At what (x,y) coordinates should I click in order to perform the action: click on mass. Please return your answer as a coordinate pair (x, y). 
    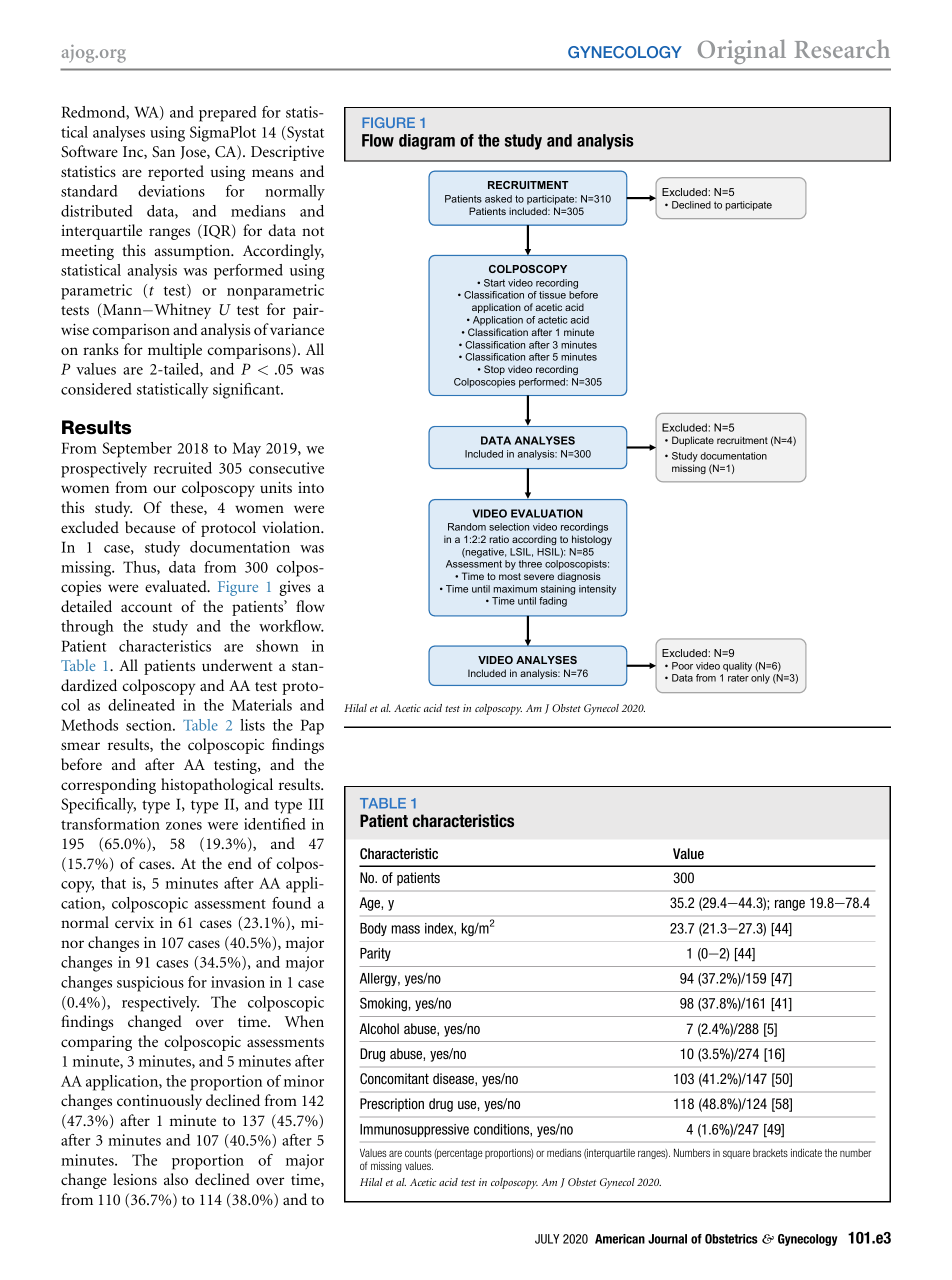
    Looking at the image, I should click on (406, 929).
